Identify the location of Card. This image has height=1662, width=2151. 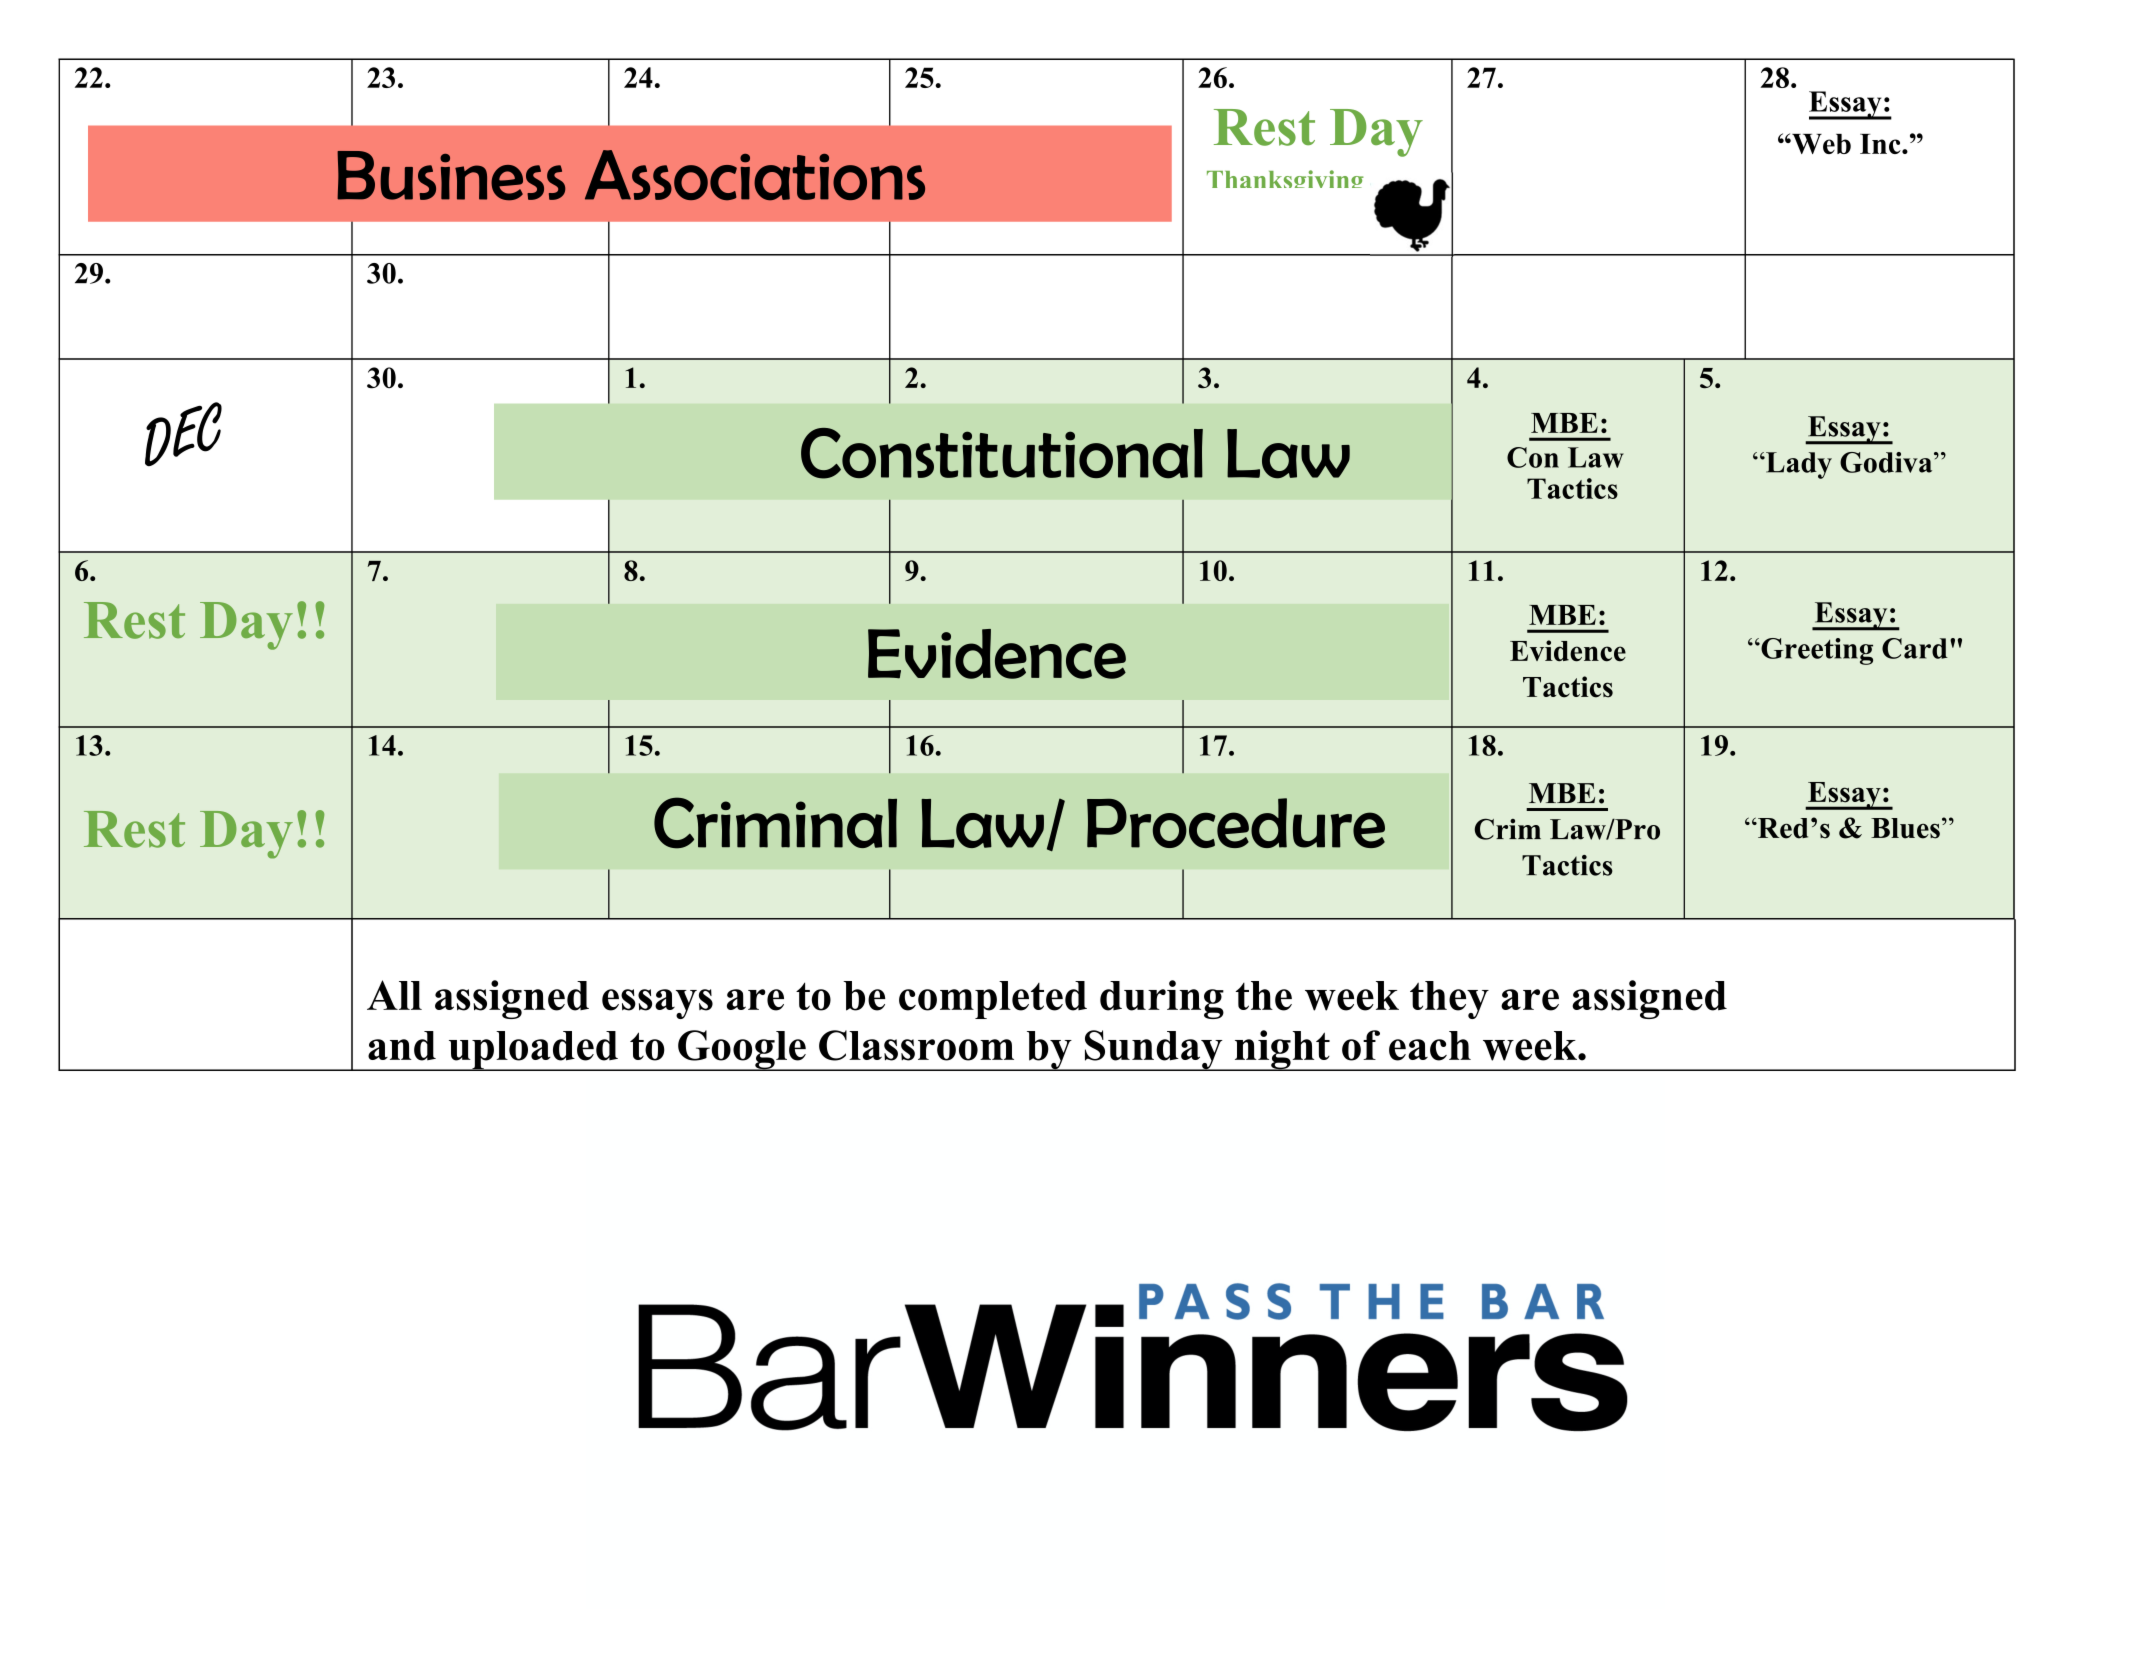
(1915, 648).
